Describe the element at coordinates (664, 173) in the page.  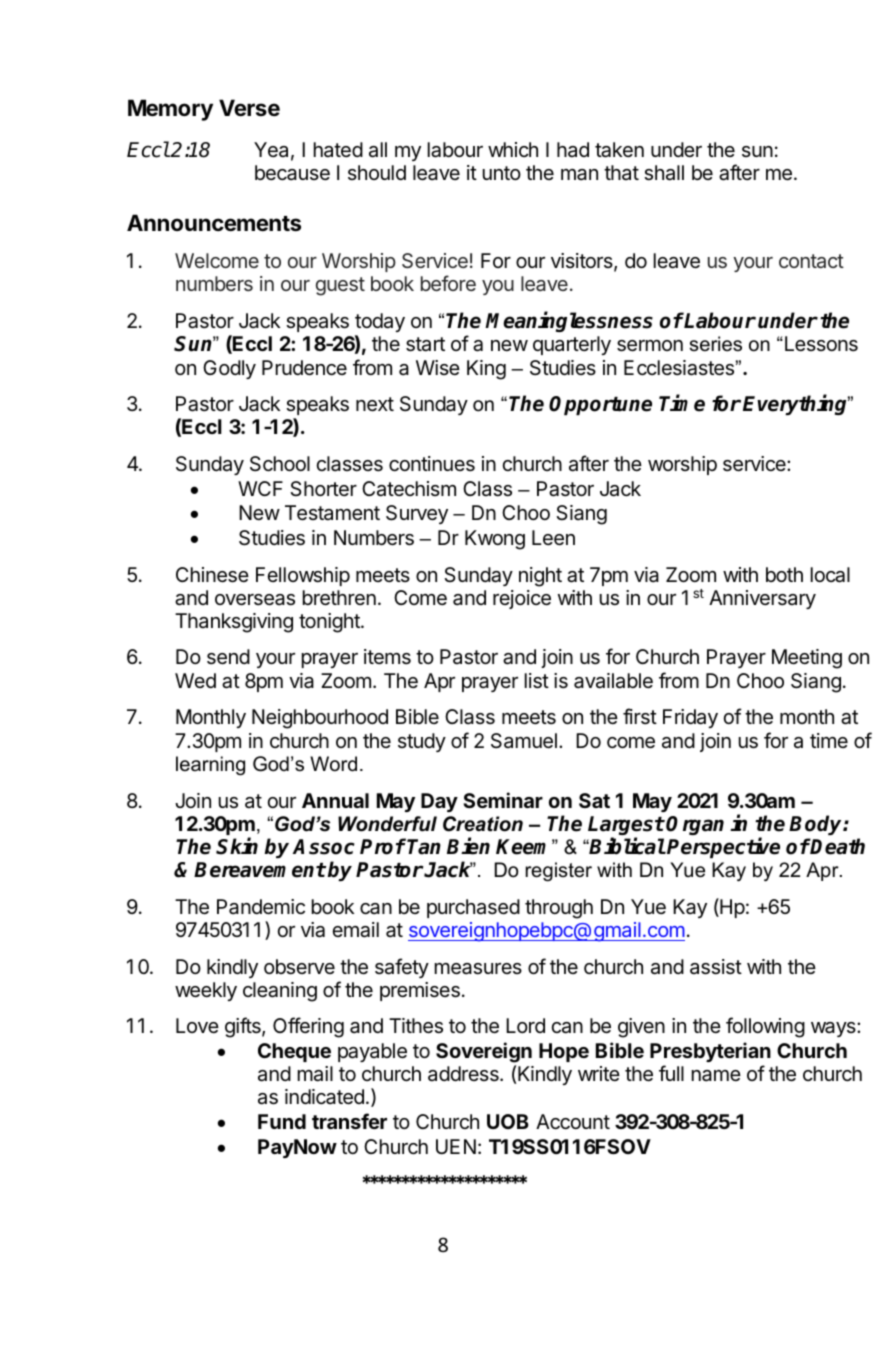
I see `shall` at that location.
